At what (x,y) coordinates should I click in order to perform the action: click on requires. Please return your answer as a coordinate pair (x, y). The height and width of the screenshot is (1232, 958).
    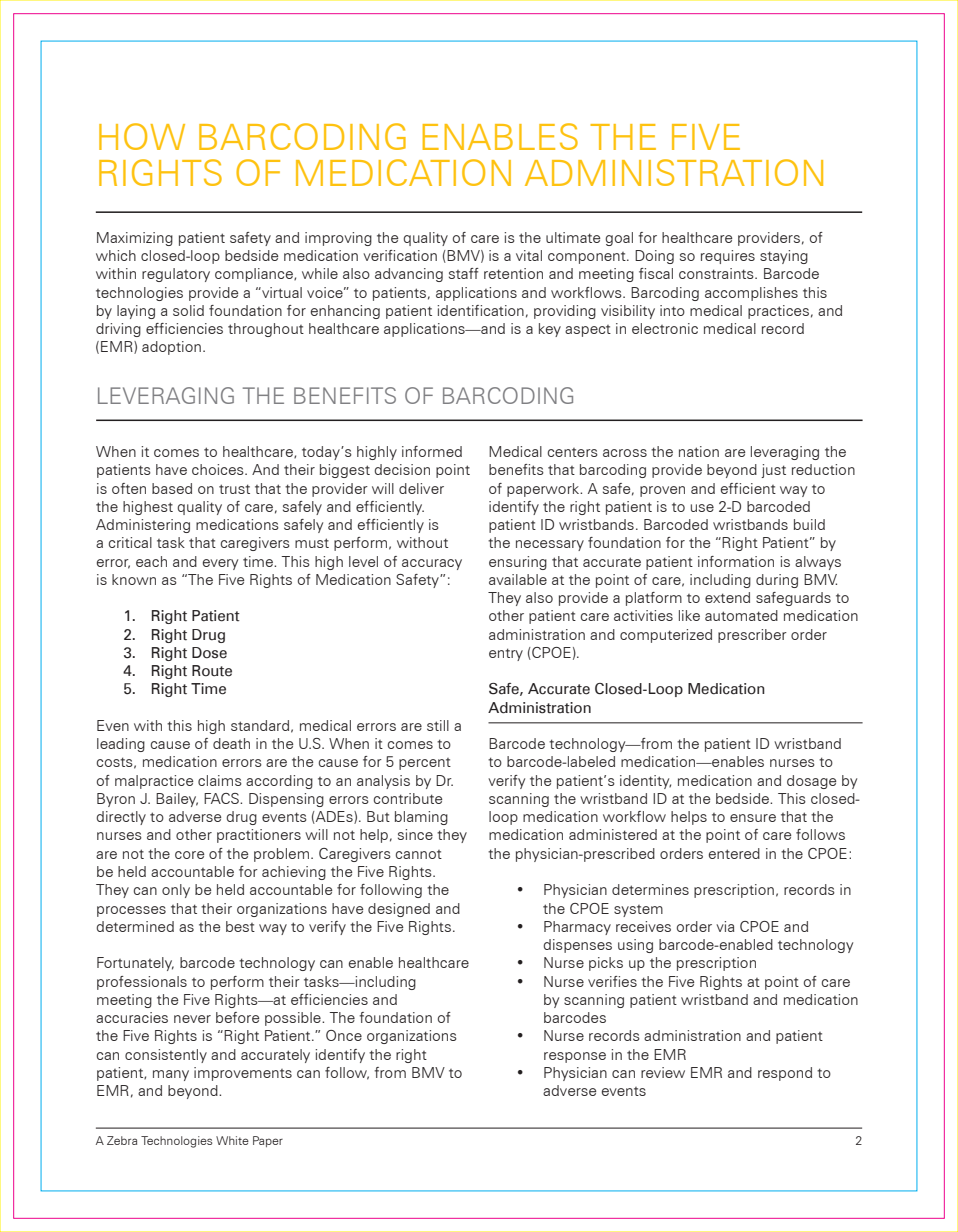
    Looking at the image, I should click on (728, 257).
